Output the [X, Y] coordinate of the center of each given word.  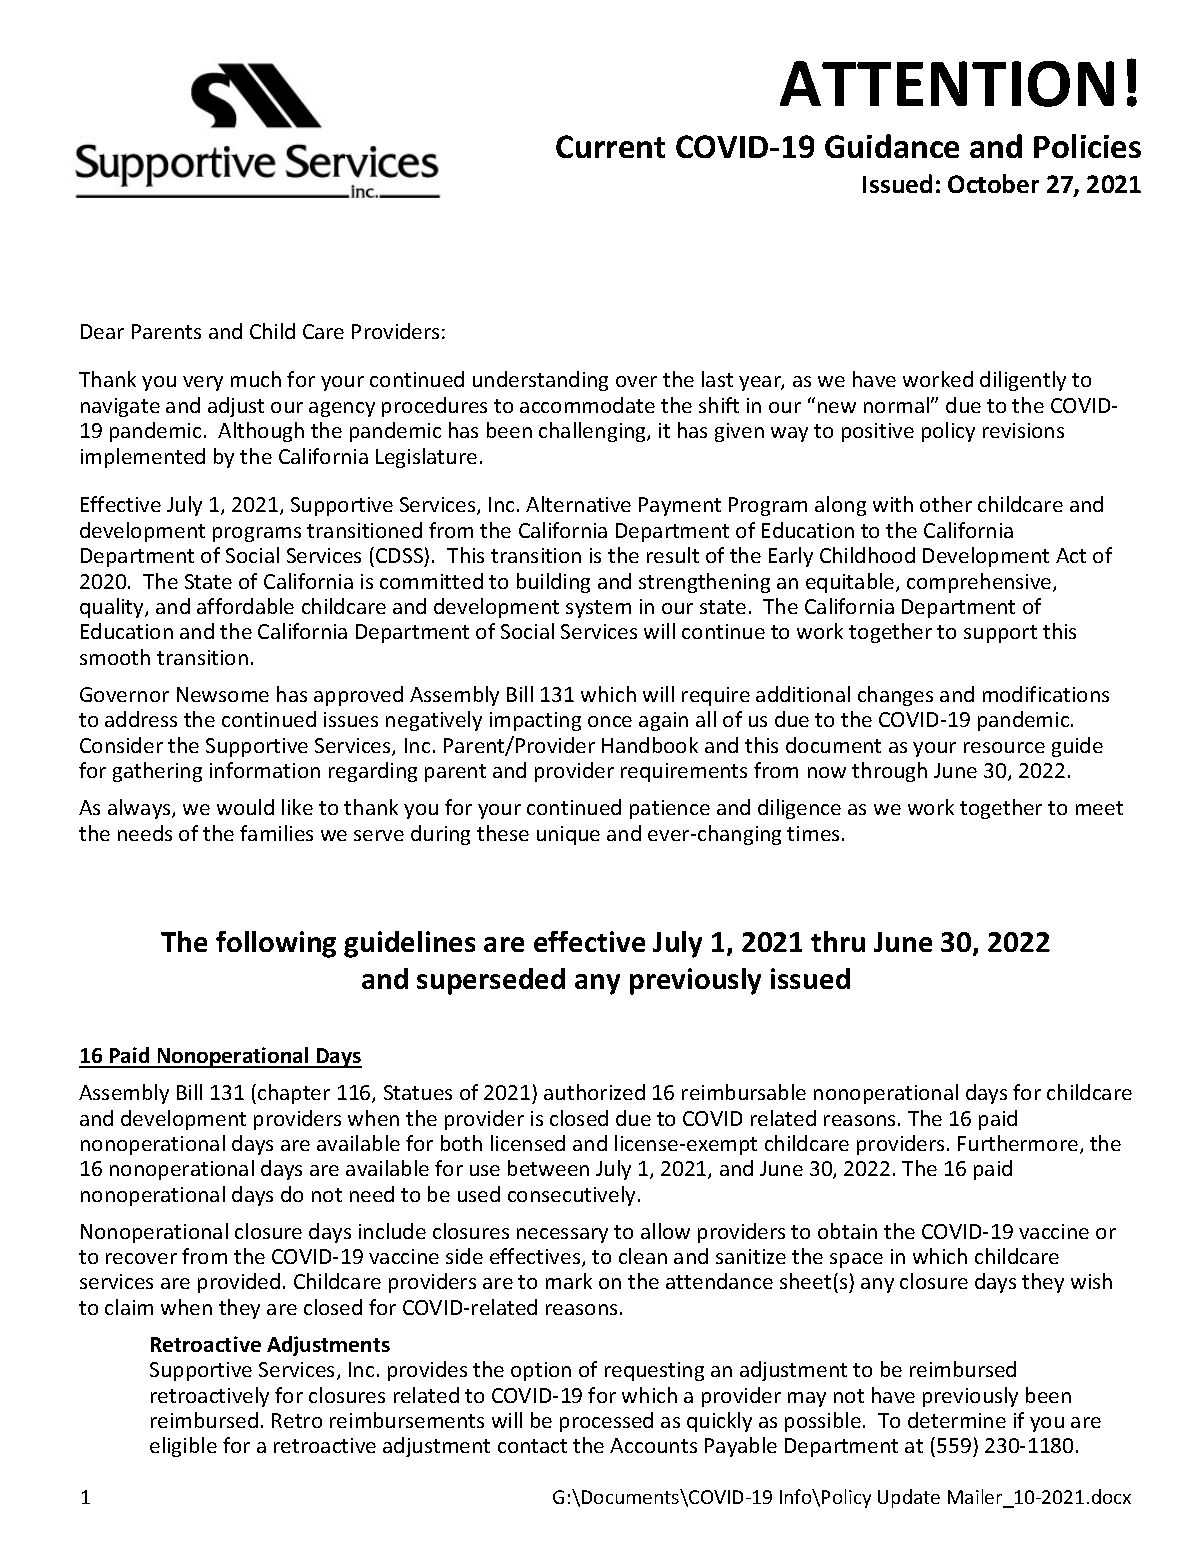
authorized [594, 1092]
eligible [183, 1447]
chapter [294, 1094]
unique [568, 835]
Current [610, 146]
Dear [102, 331]
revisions [1023, 430]
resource [1004, 747]
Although [261, 432]
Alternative [578, 504]
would [245, 807]
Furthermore [1018, 1143]
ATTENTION [947, 84]
